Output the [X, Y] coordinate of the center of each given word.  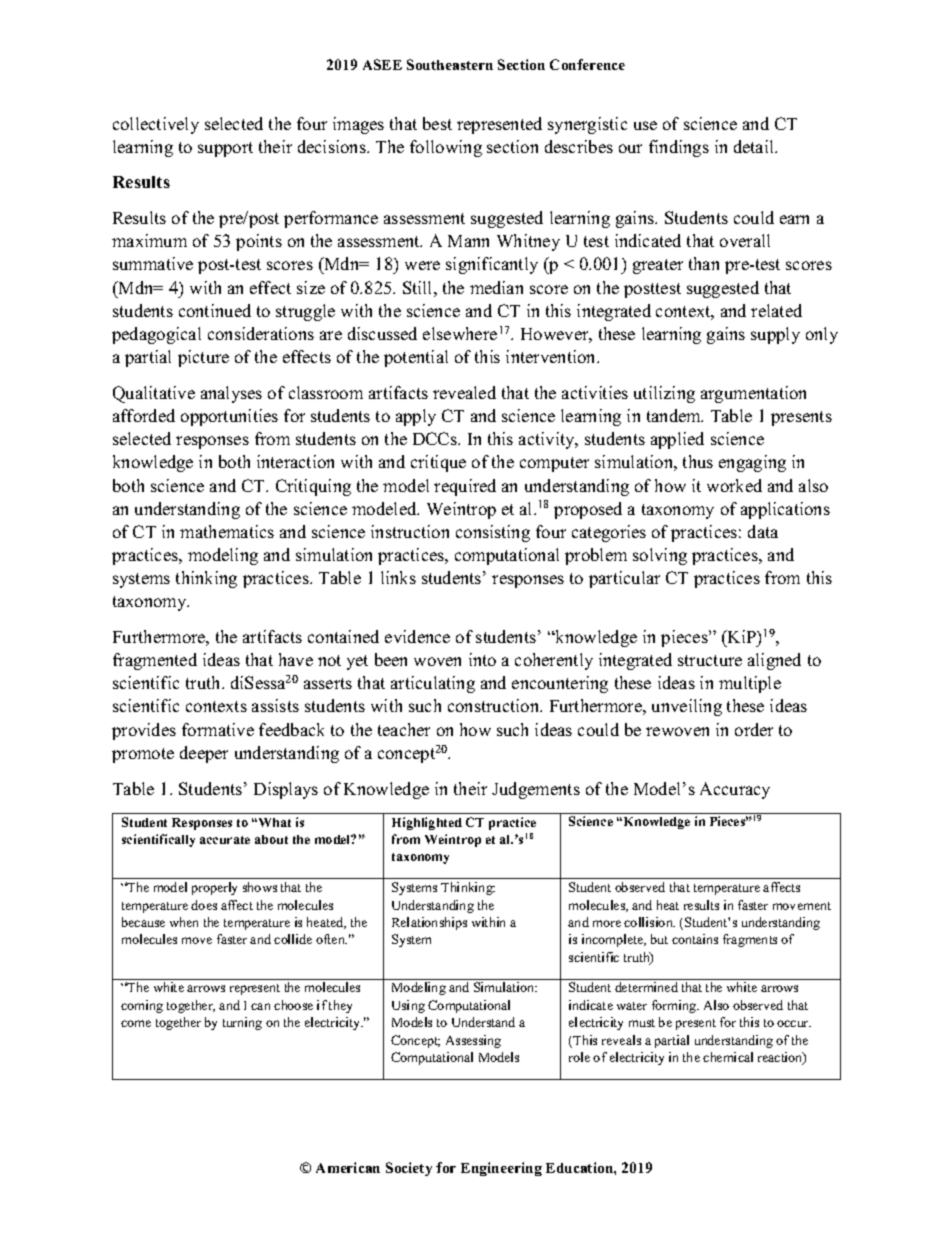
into [482, 659]
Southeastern [450, 64]
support [225, 149]
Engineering [501, 1169]
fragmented [155, 661]
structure [710, 660]
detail [755, 146]
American [348, 1167]
